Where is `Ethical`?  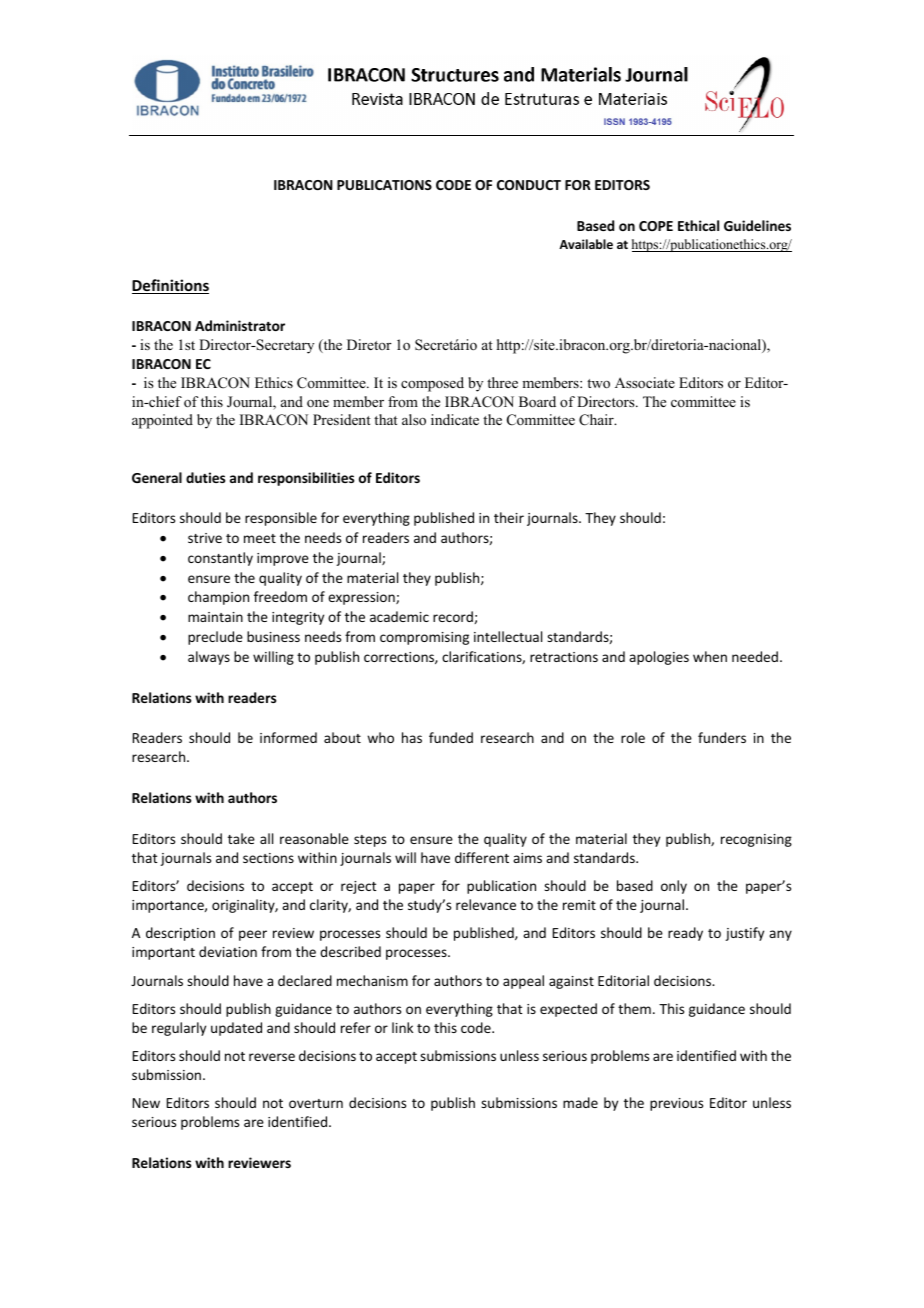 Ethical is located at coordinates (698, 225).
